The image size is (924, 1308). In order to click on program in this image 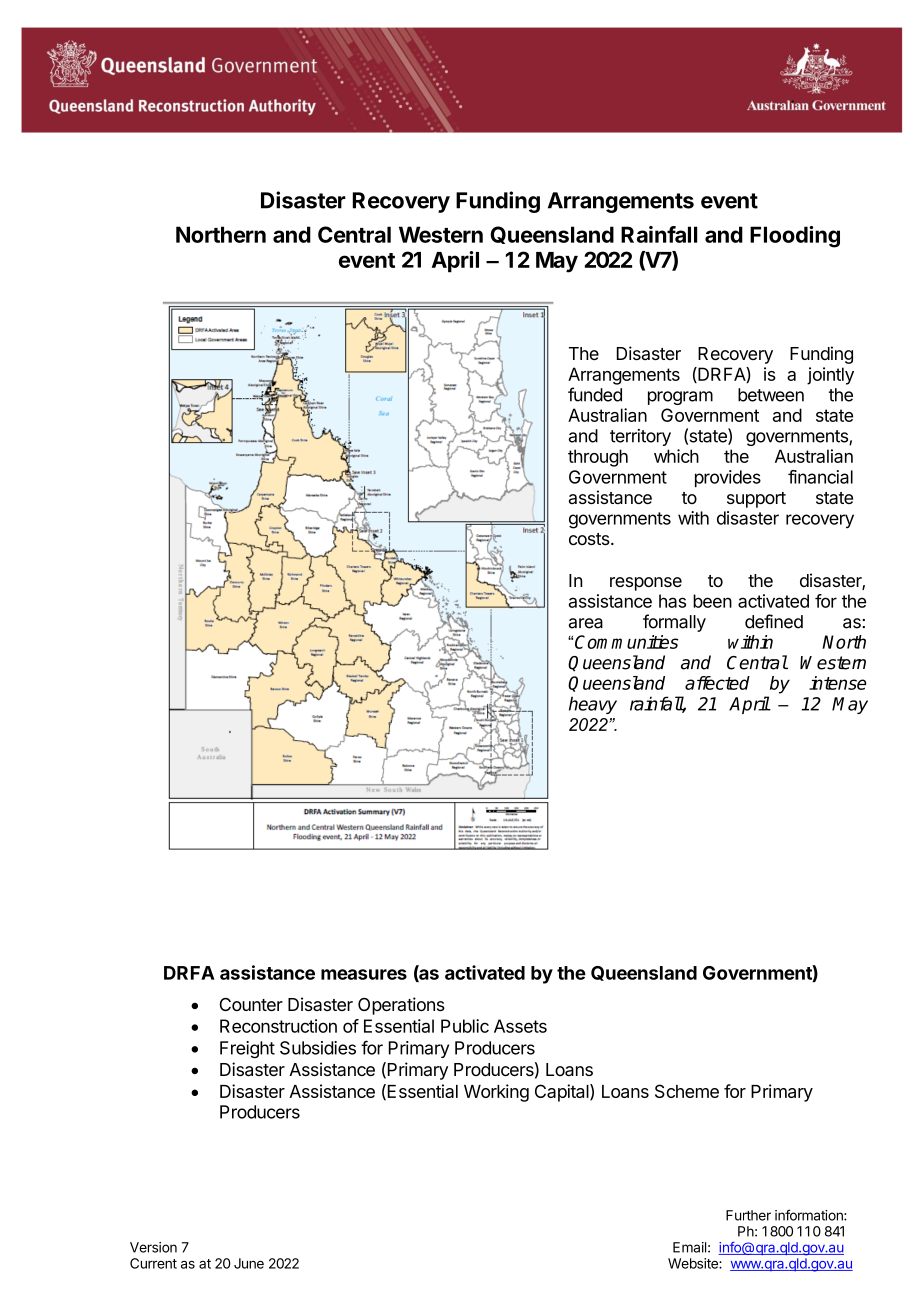, I will do `click(680, 398)`.
